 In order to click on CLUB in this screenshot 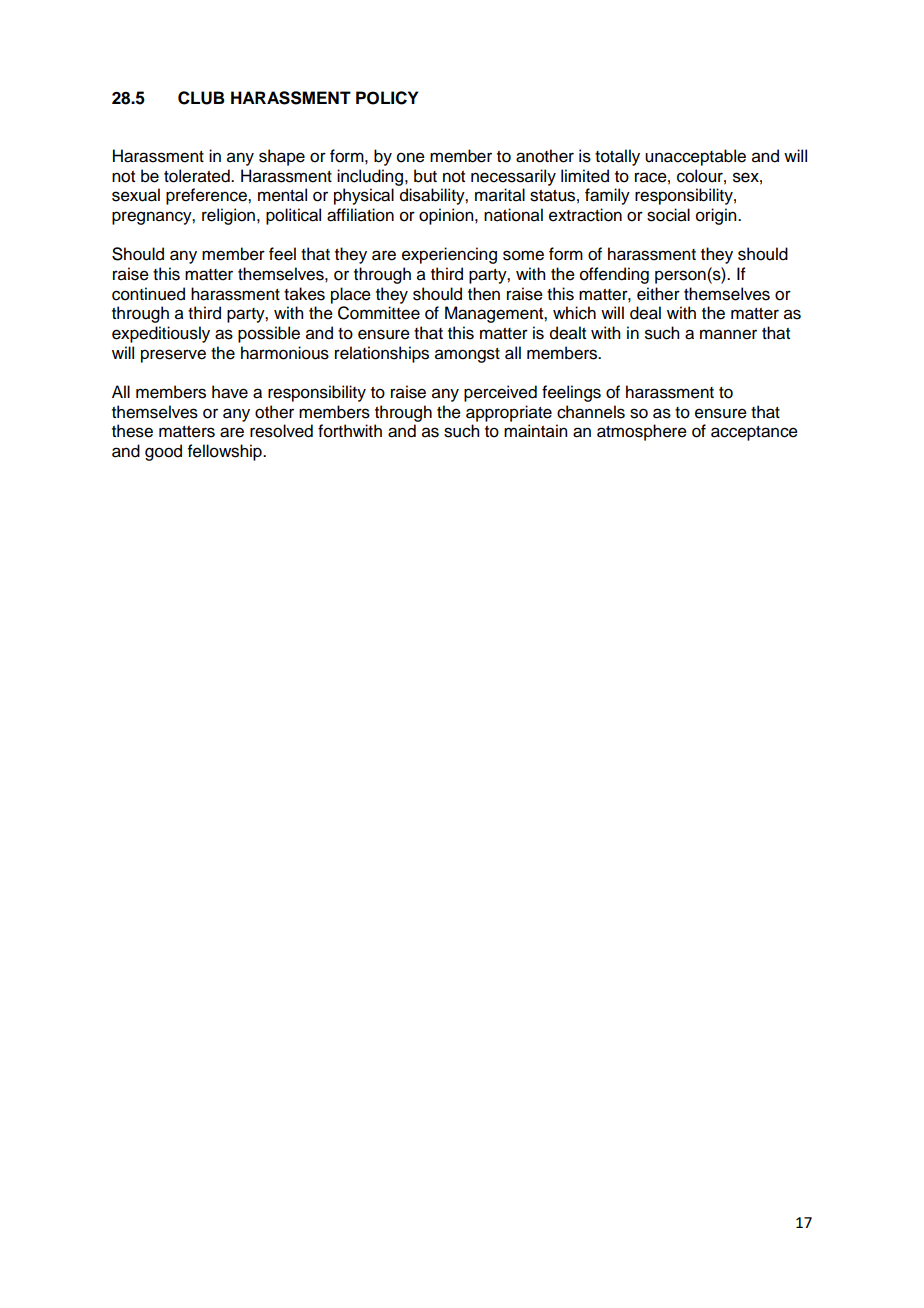, I will do `click(201, 98)`.
